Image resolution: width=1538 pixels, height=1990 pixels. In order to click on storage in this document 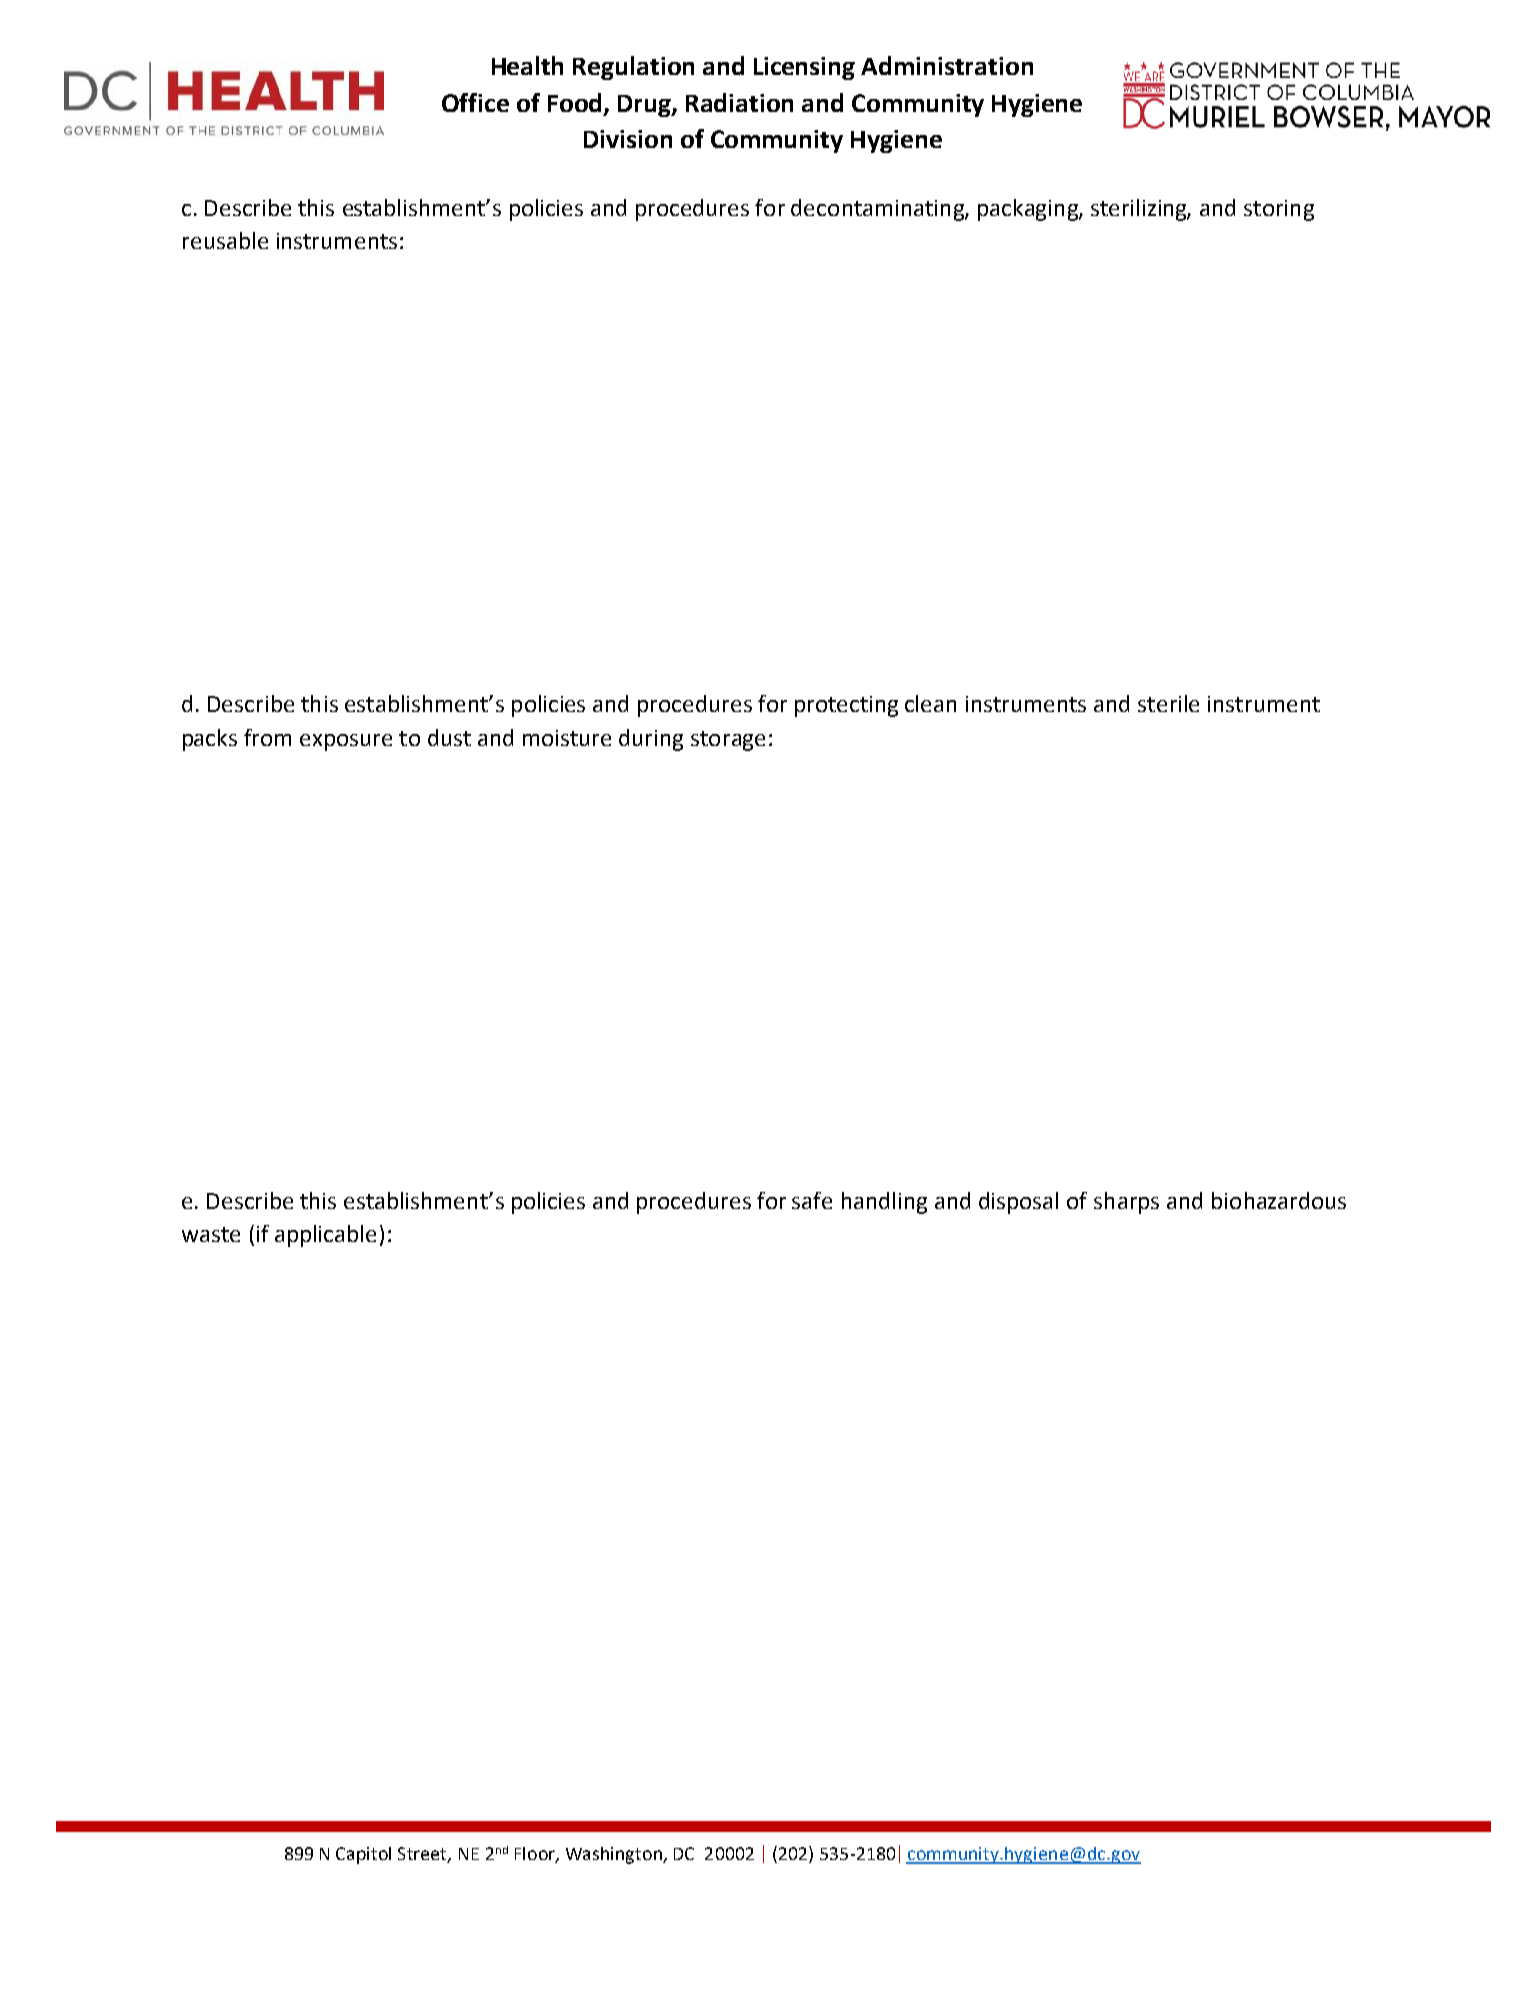, I will do `click(728, 741)`.
